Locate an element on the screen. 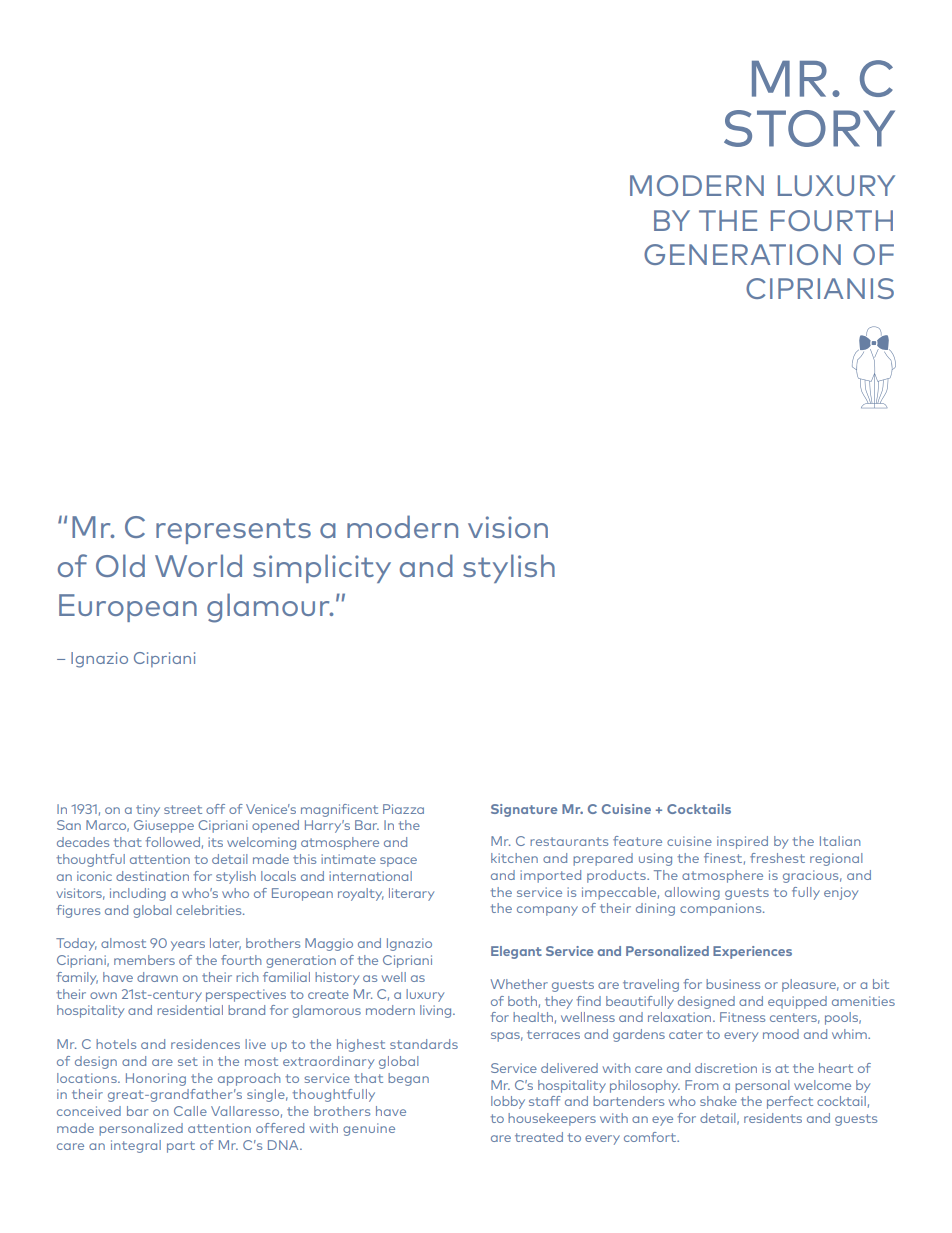  simplicity is located at coordinates (322, 568).
